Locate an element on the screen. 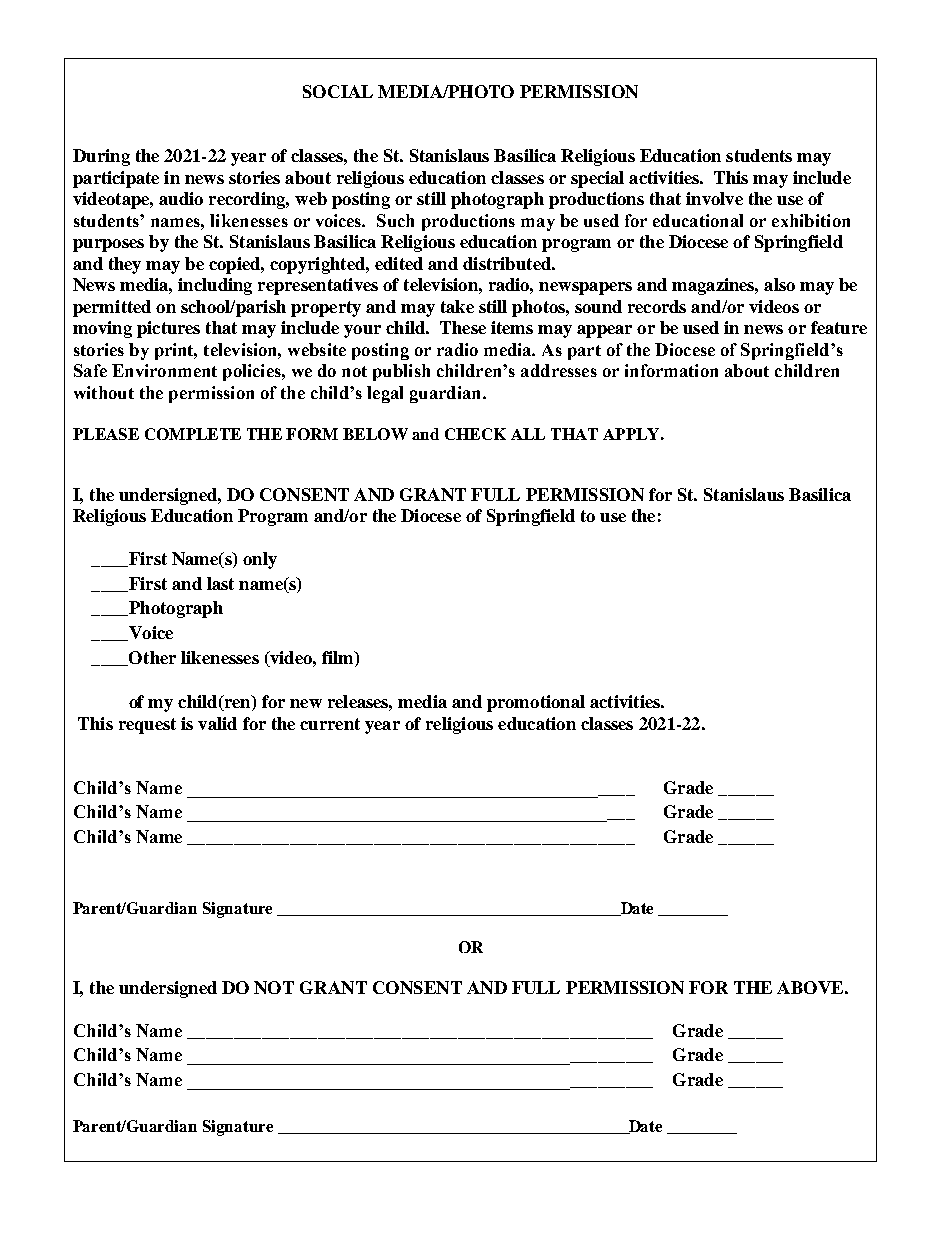  also is located at coordinates (779, 284).
